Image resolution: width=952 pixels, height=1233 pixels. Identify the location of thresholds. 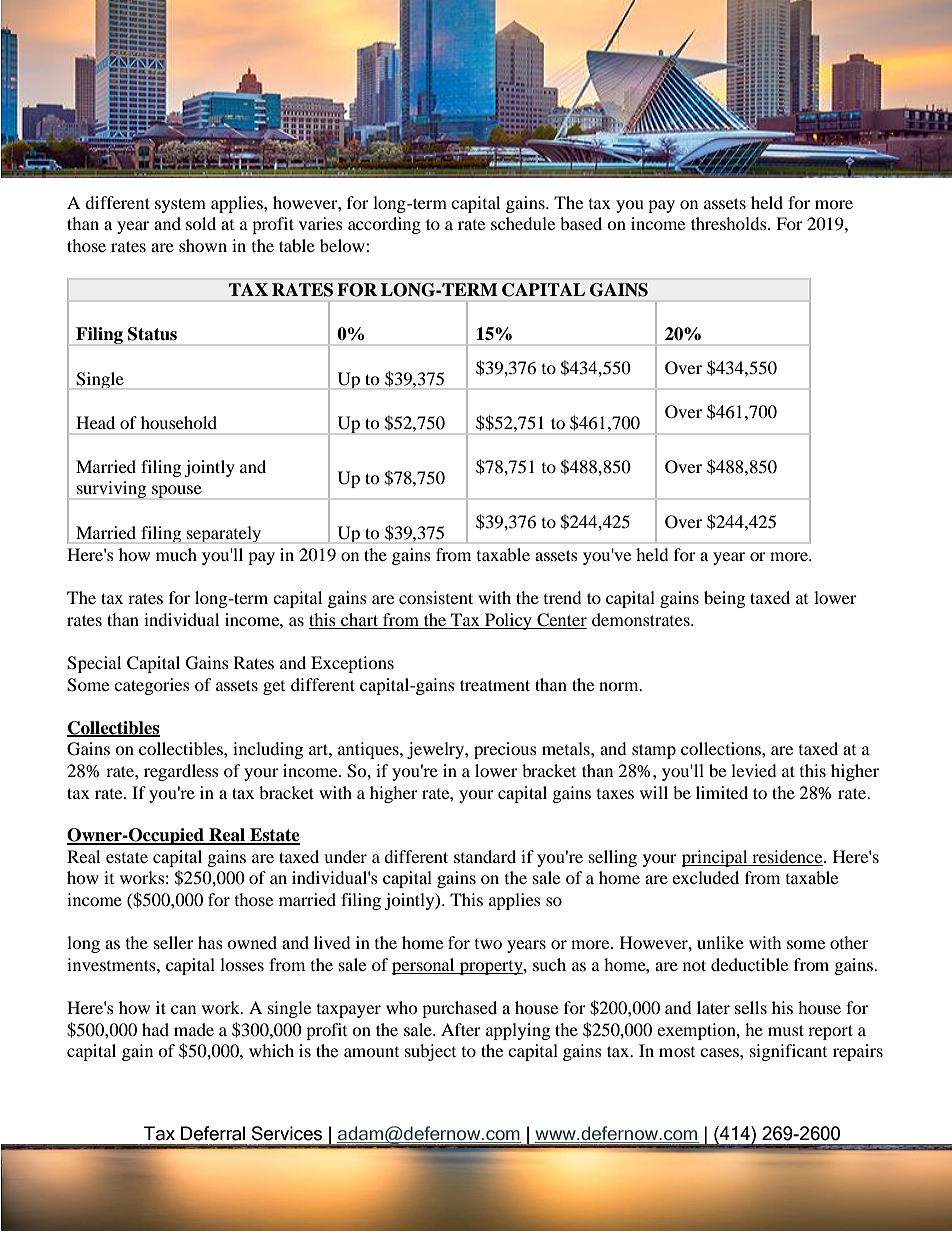
(730, 223).
